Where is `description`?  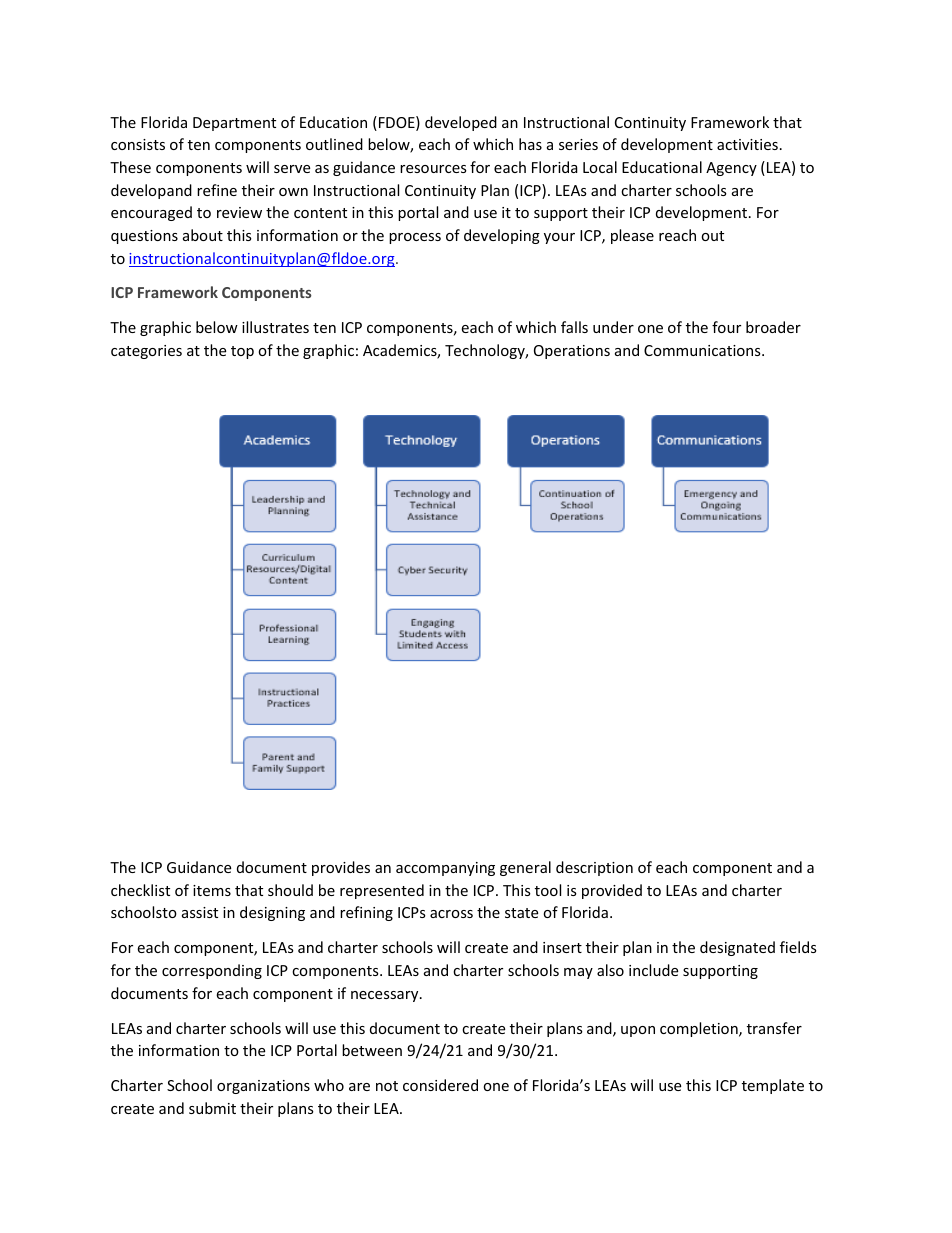 description is located at coordinates (594, 868).
